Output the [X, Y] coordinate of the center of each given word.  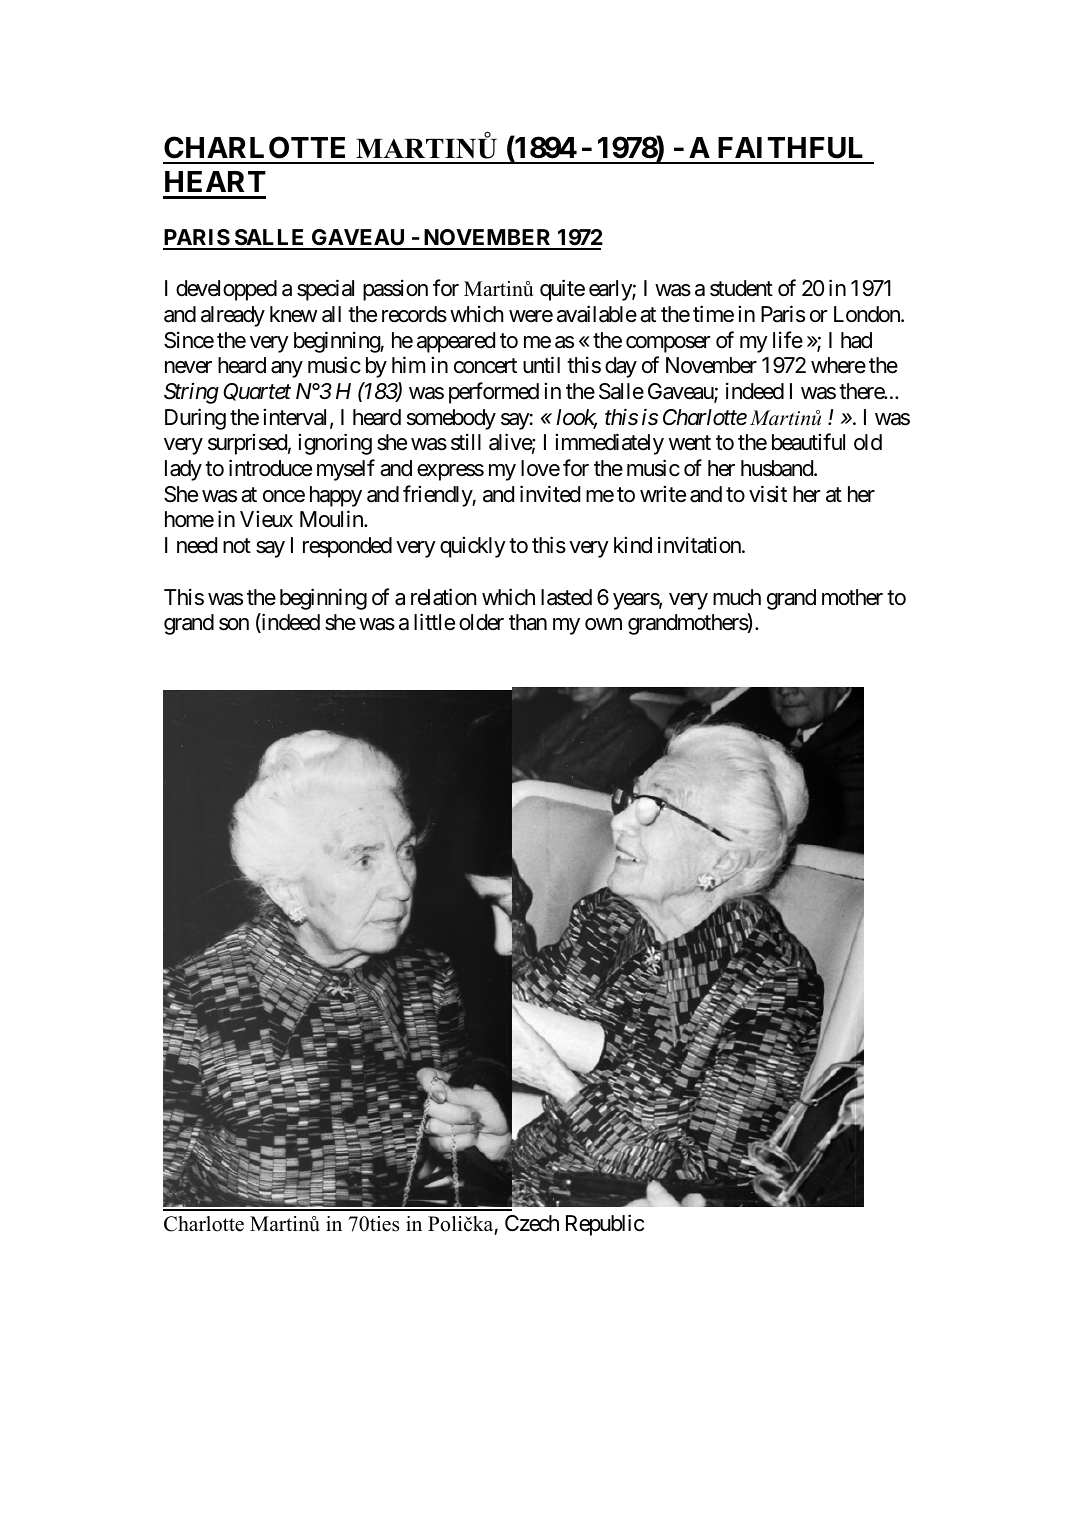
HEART [215, 181]
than [528, 622]
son [234, 624]
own [603, 624]
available [597, 314]
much [737, 597]
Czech [532, 1223]
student [741, 288]
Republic [605, 1225]
